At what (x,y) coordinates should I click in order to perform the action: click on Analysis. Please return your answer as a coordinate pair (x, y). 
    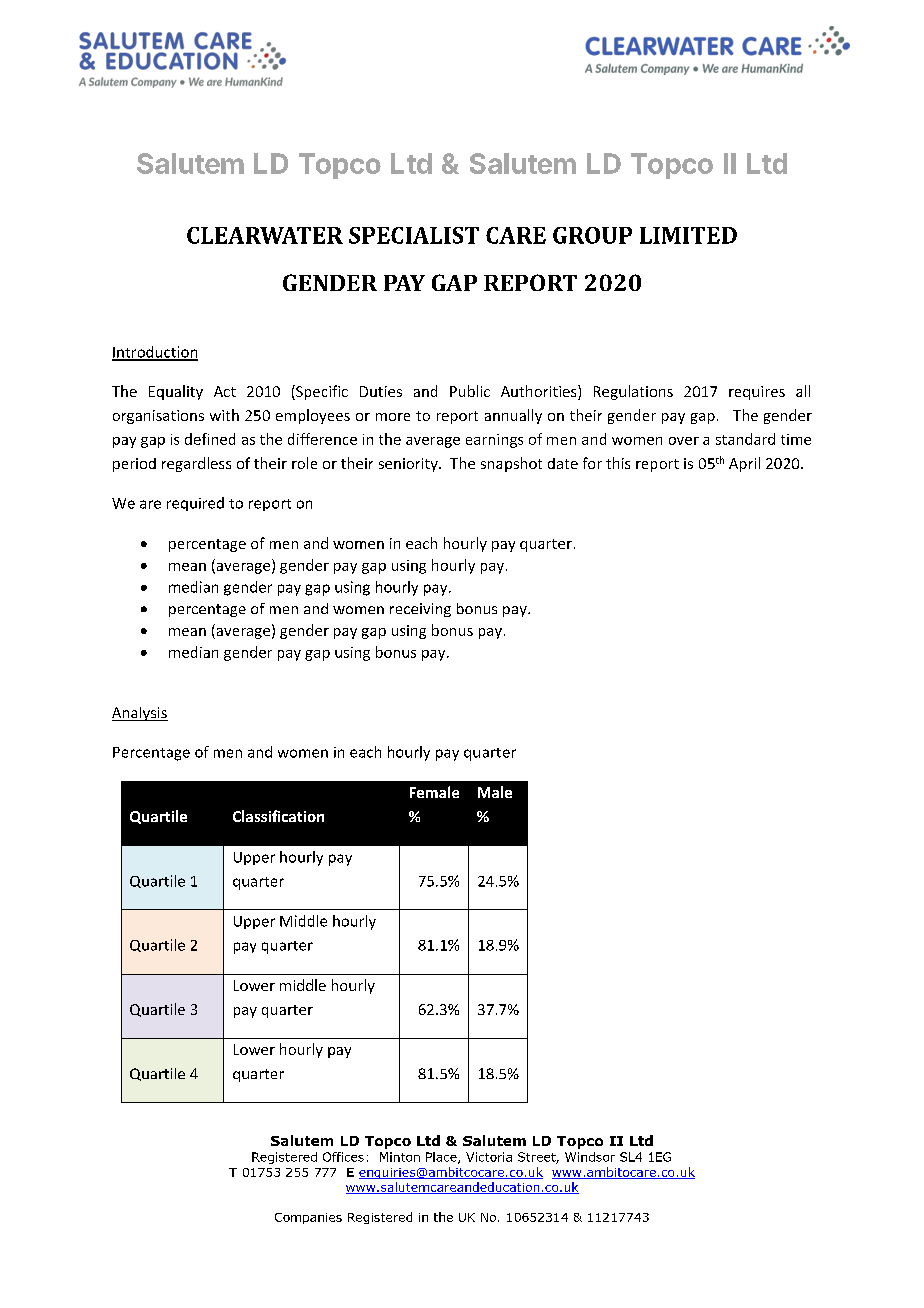
    Looking at the image, I should click on (140, 714).
